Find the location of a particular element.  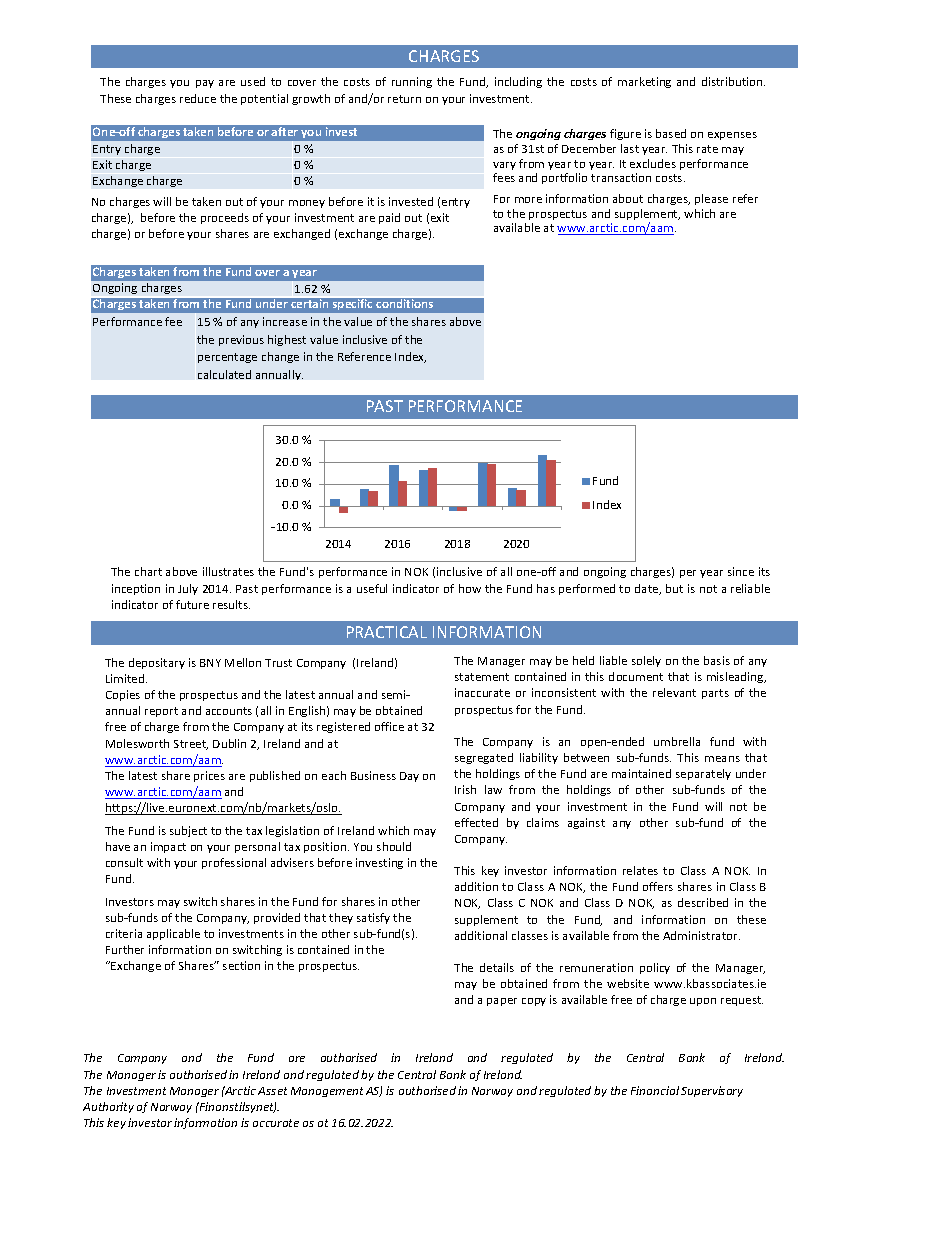

since is located at coordinates (741, 571).
